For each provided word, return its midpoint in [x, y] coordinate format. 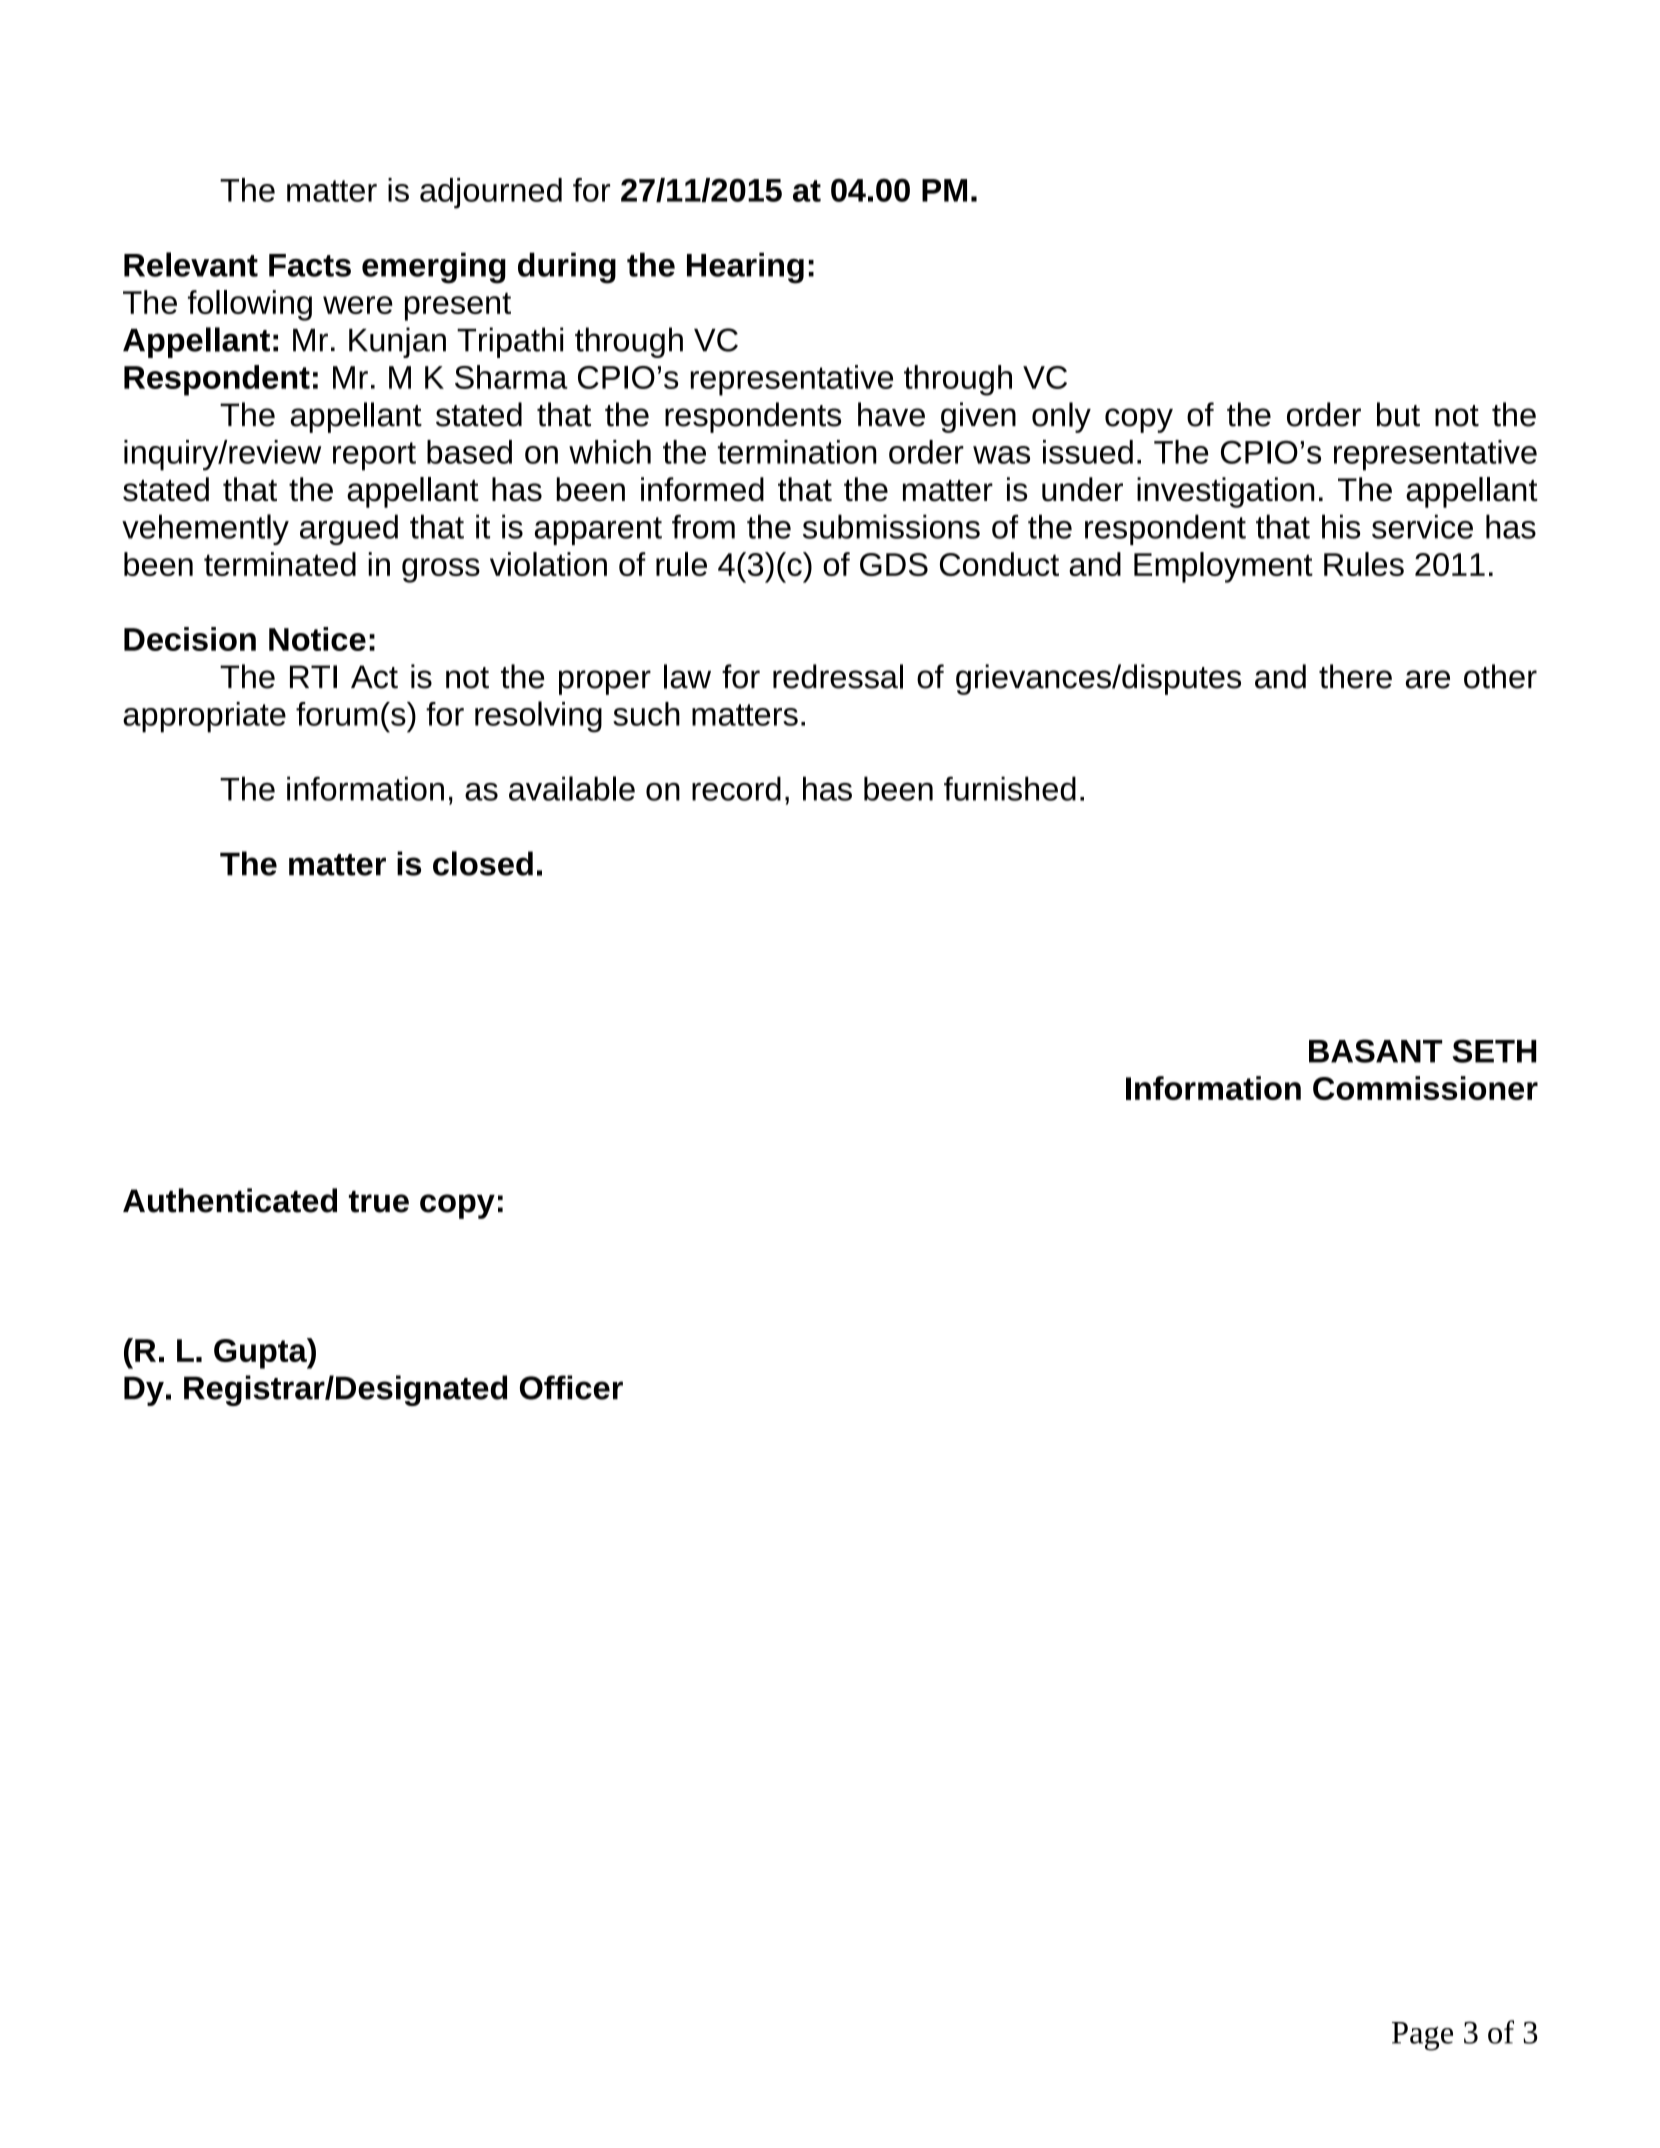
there [1355, 676]
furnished [1010, 788]
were [358, 305]
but [1398, 414]
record [736, 788]
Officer [571, 1387]
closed [483, 863]
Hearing [745, 268]
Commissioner [1425, 1088]
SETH [1494, 1051]
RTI [313, 676]
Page [1422, 2036]
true [379, 1202]
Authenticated [230, 1200]
